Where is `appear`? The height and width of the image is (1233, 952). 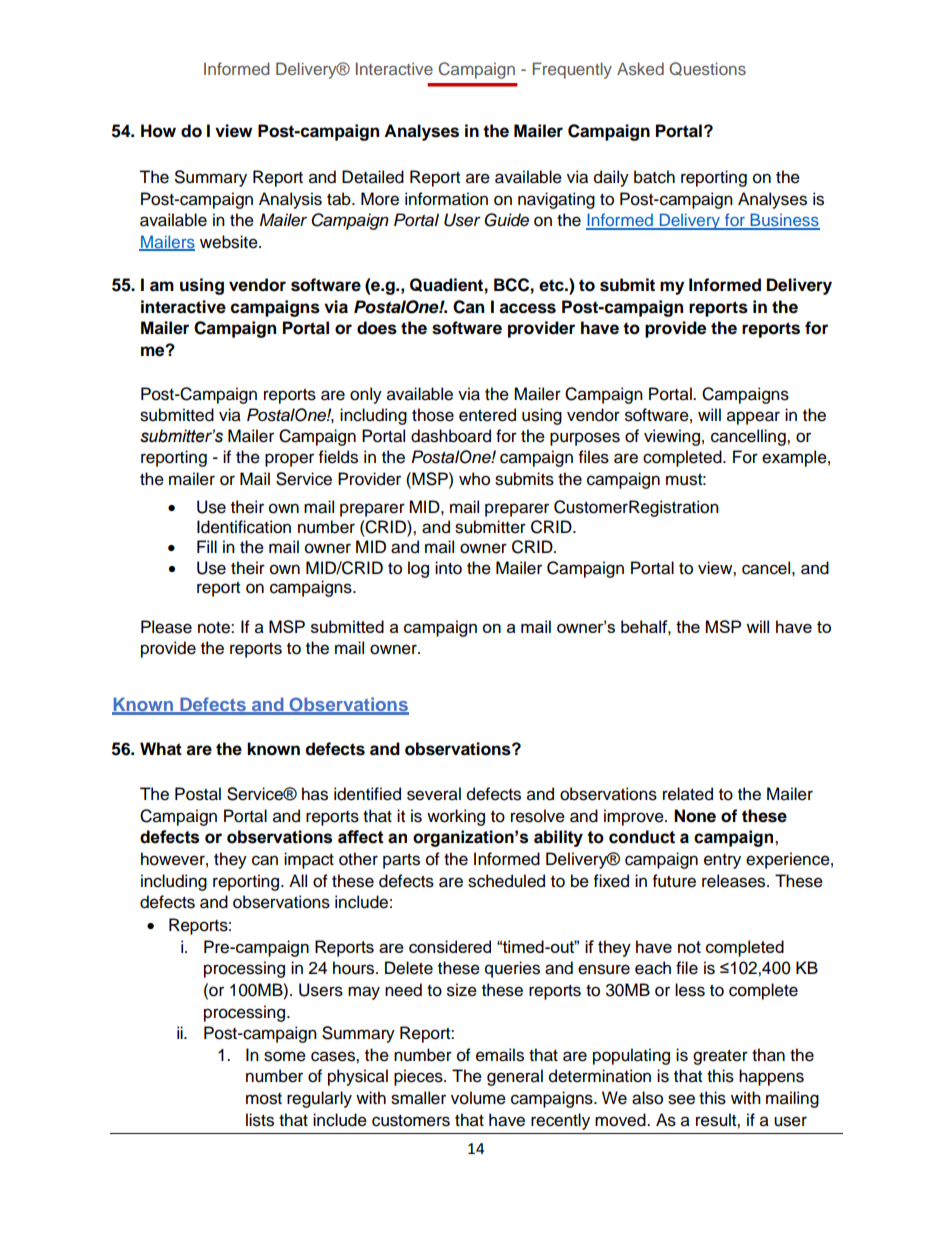 appear is located at coordinates (753, 418).
